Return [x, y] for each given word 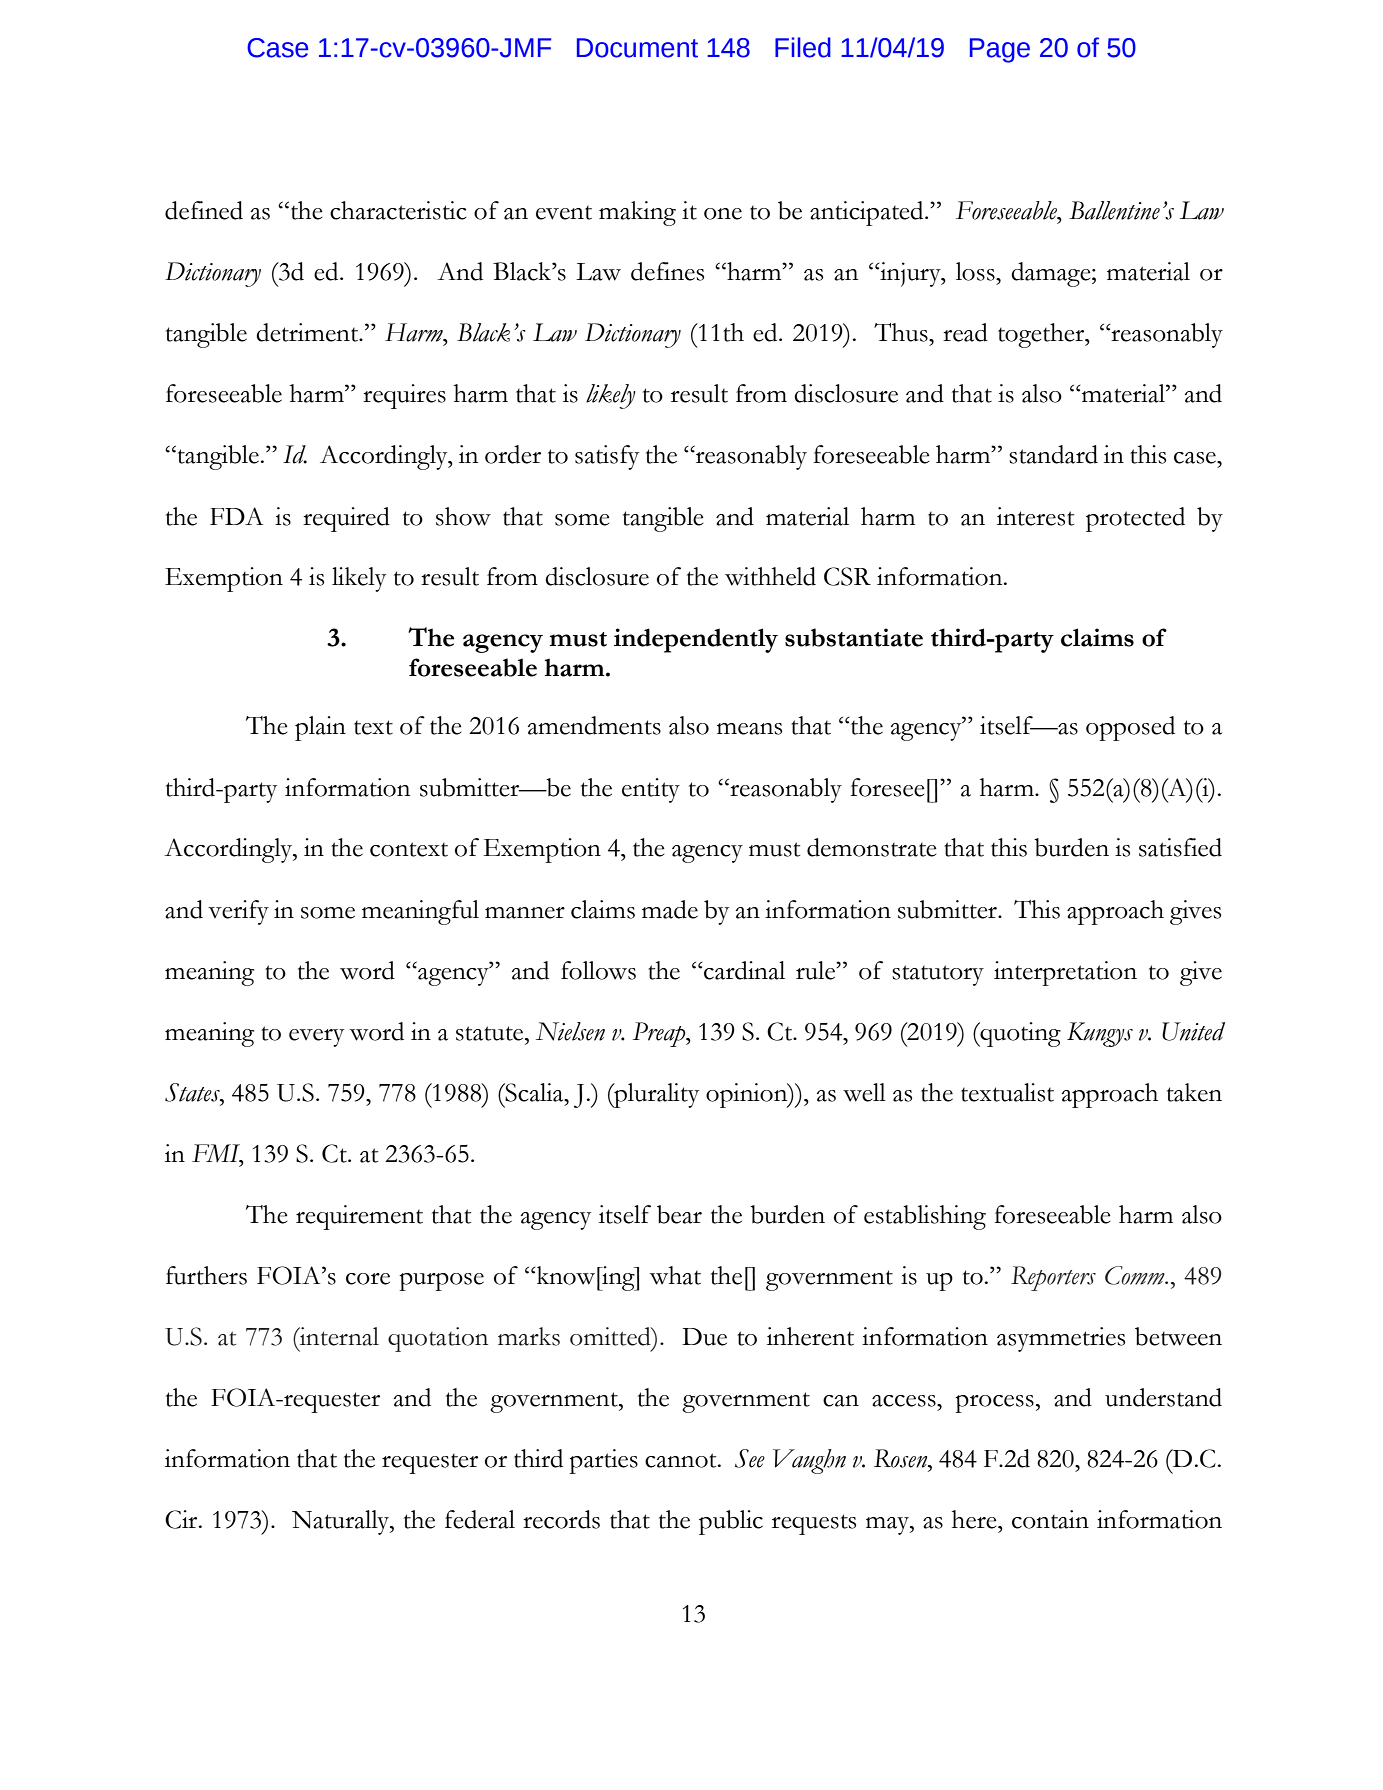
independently [696, 640]
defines [667, 271]
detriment [308, 332]
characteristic [398, 210]
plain [320, 728]
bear [679, 1214]
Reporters [1053, 1278]
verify [238, 912]
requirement [359, 1217]
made [670, 909]
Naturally [342, 1522]
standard [1053, 454]
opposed [1130, 728]
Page [1000, 50]
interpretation [1065, 973]
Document [637, 48]
